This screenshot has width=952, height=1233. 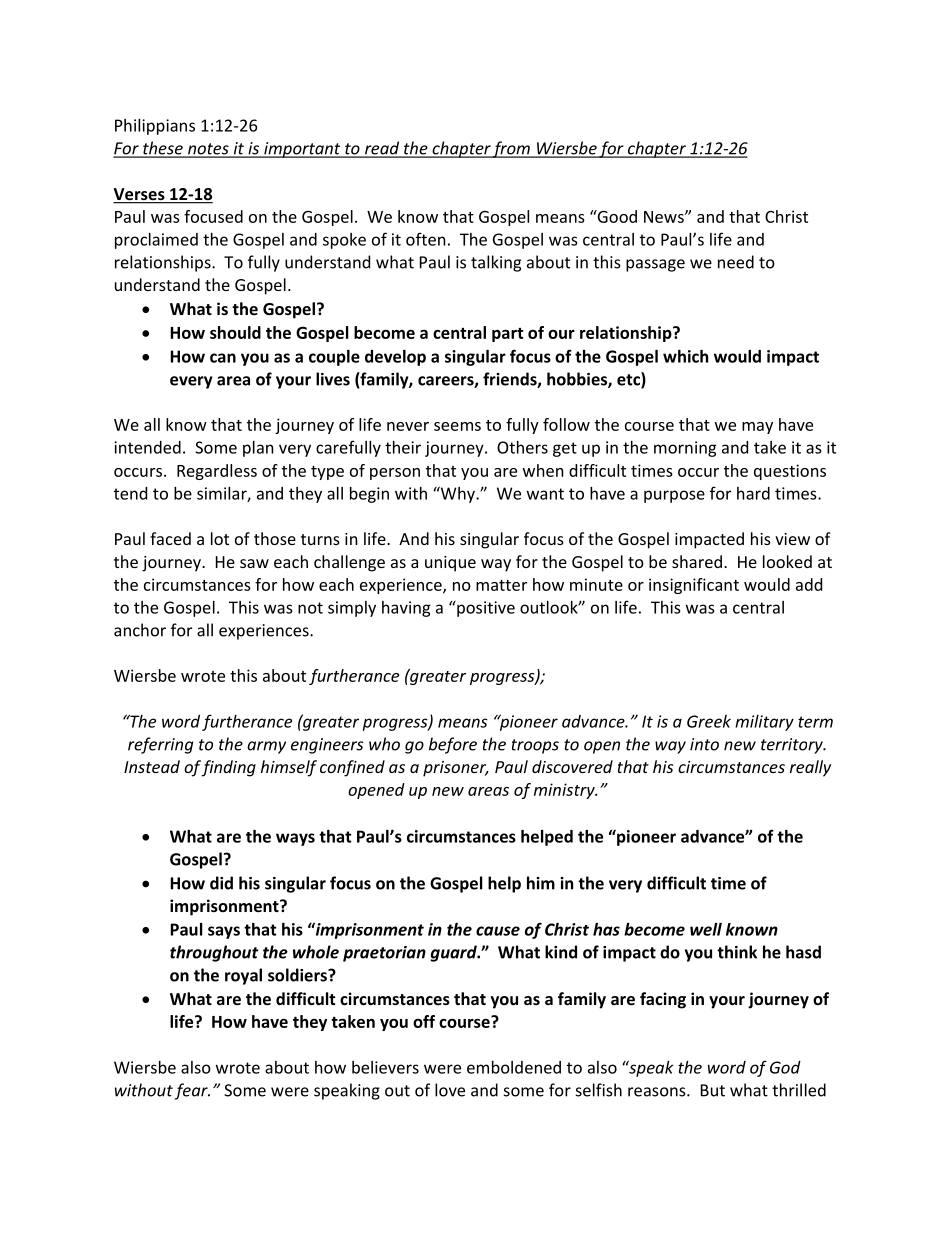 I want to click on prisoner, so click(x=455, y=769).
